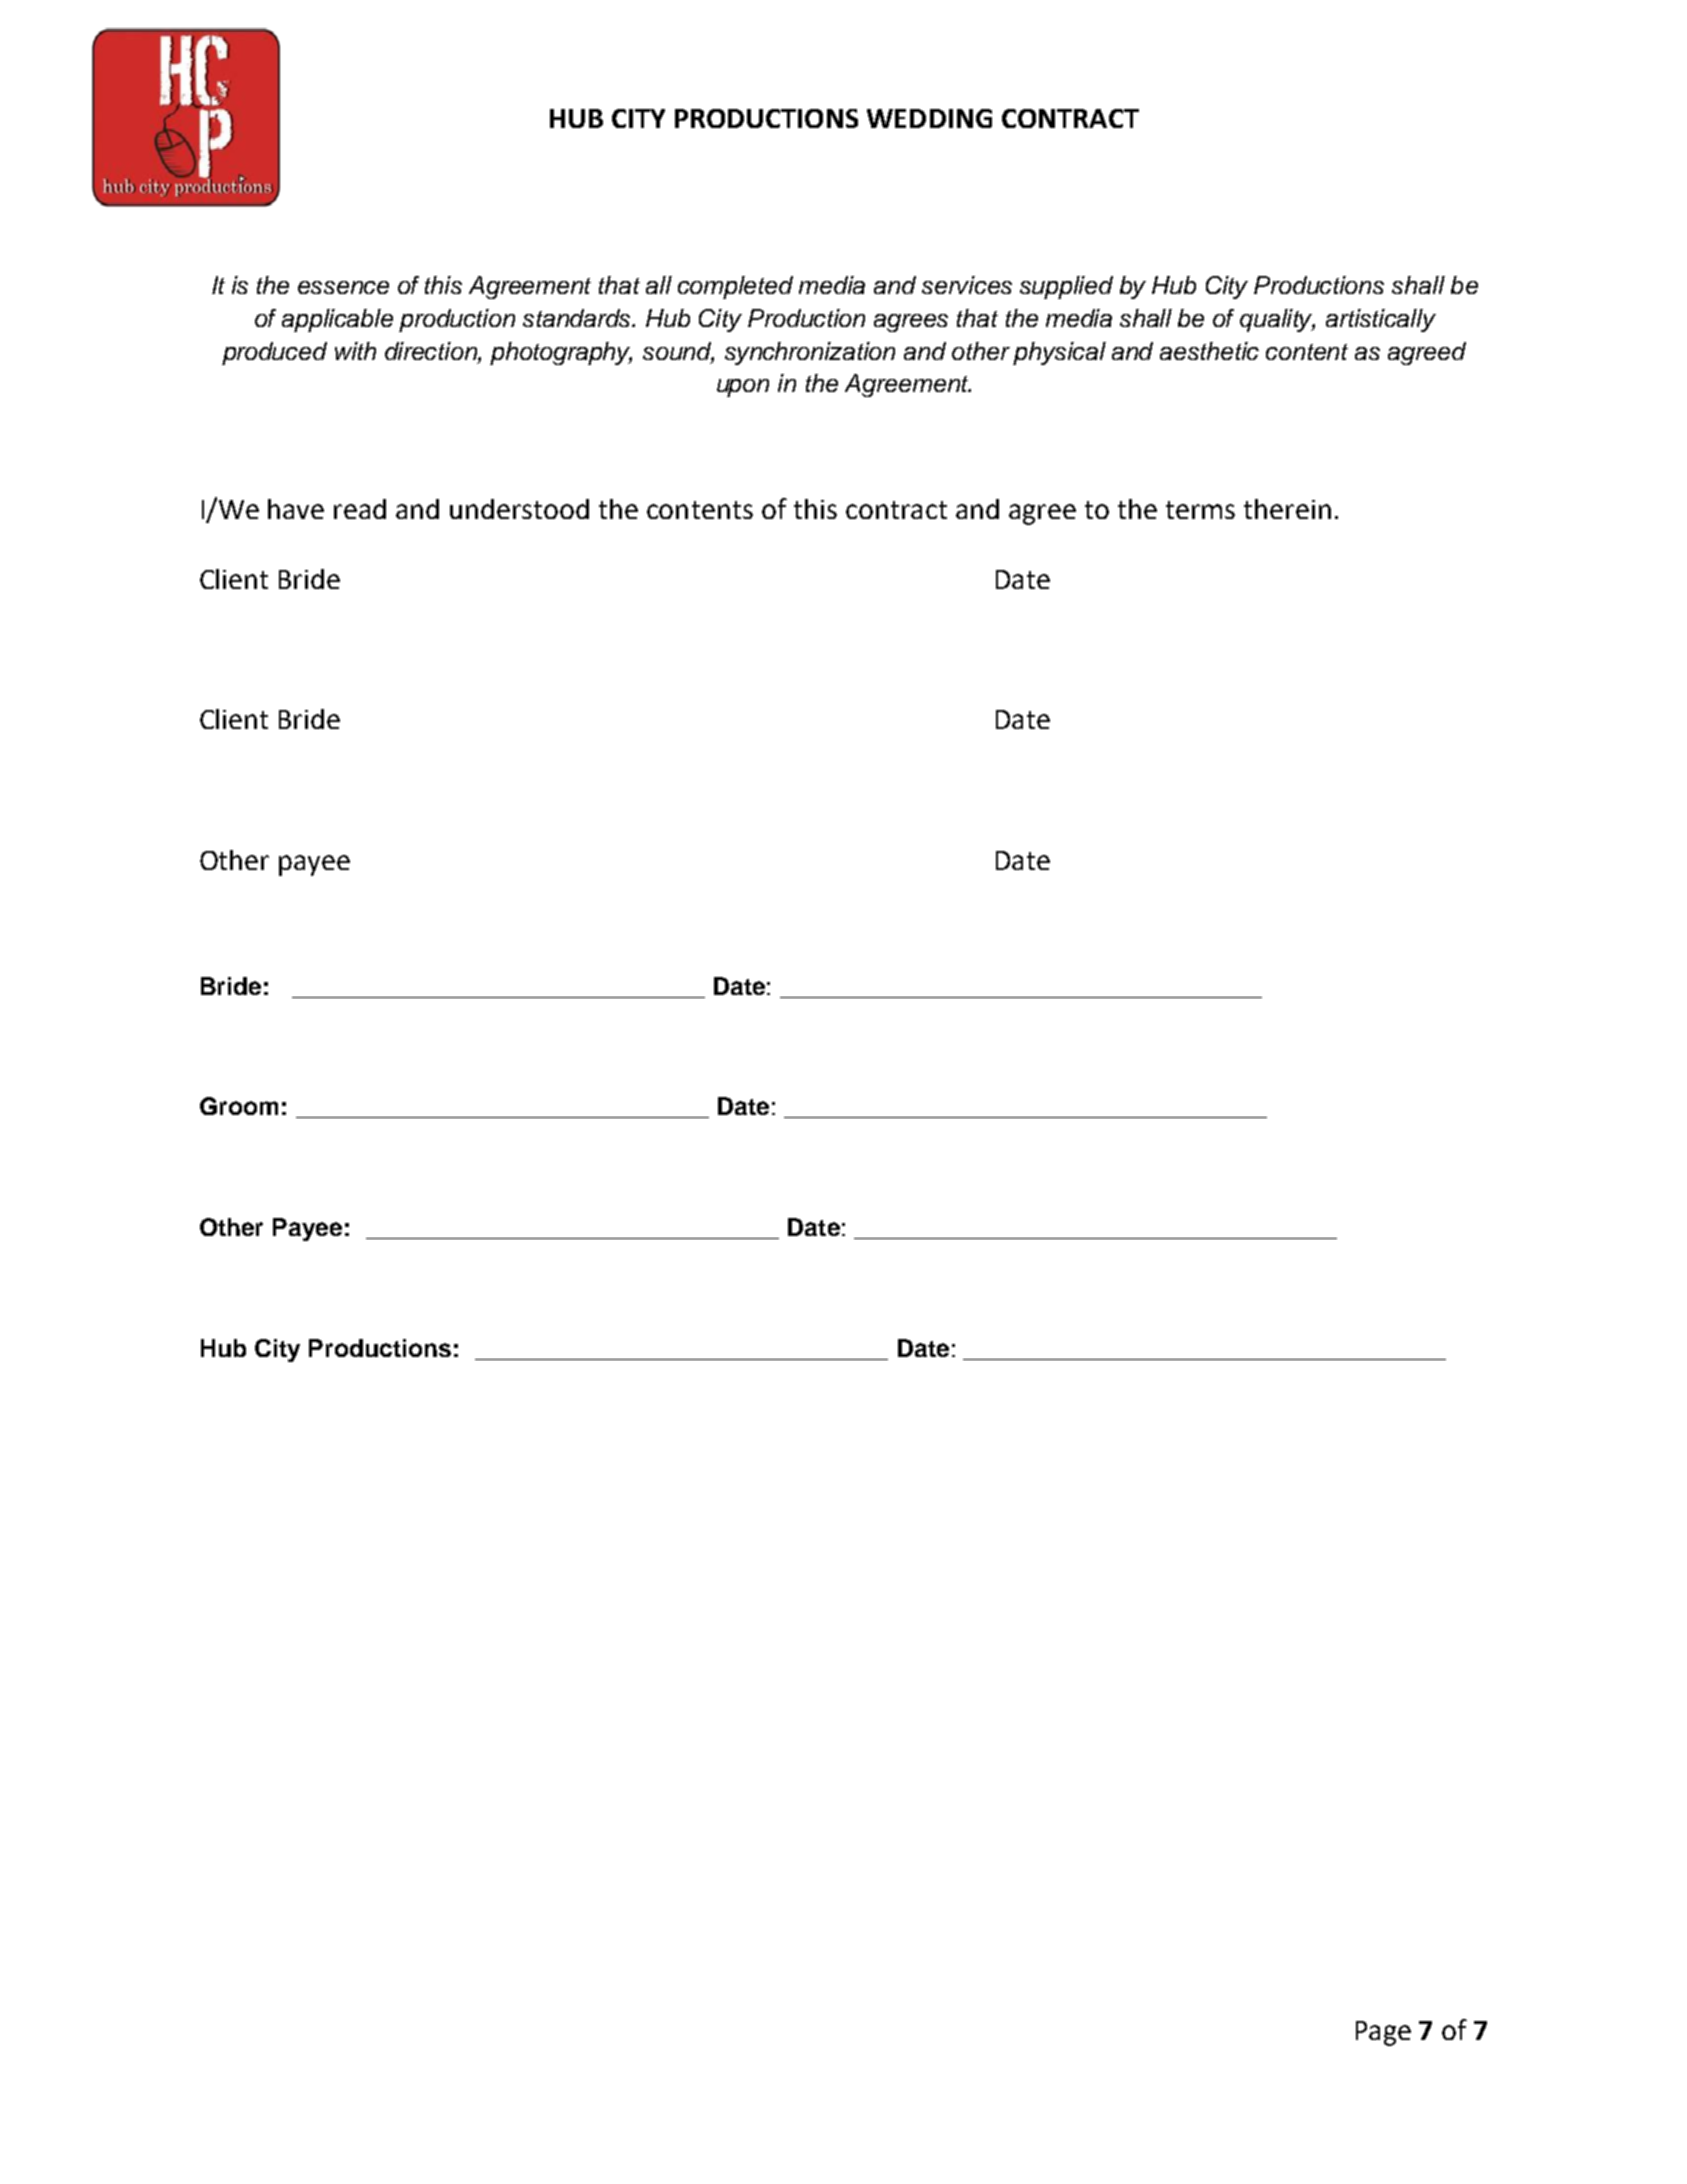 The height and width of the document is (2184, 1687). What do you see at coordinates (1277, 320) in the document?
I see `quality` at bounding box center [1277, 320].
